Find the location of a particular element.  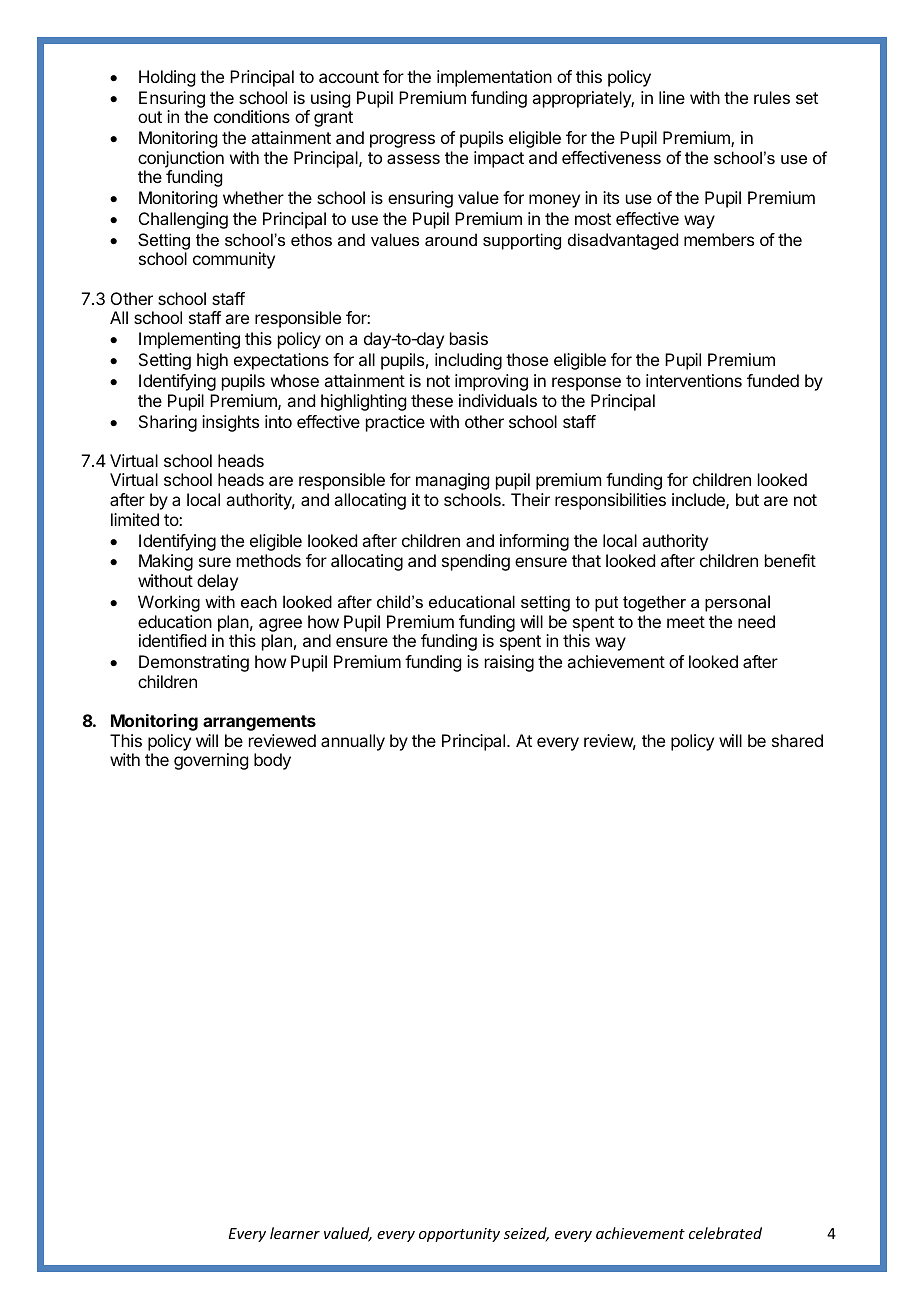

line is located at coordinates (672, 97).
